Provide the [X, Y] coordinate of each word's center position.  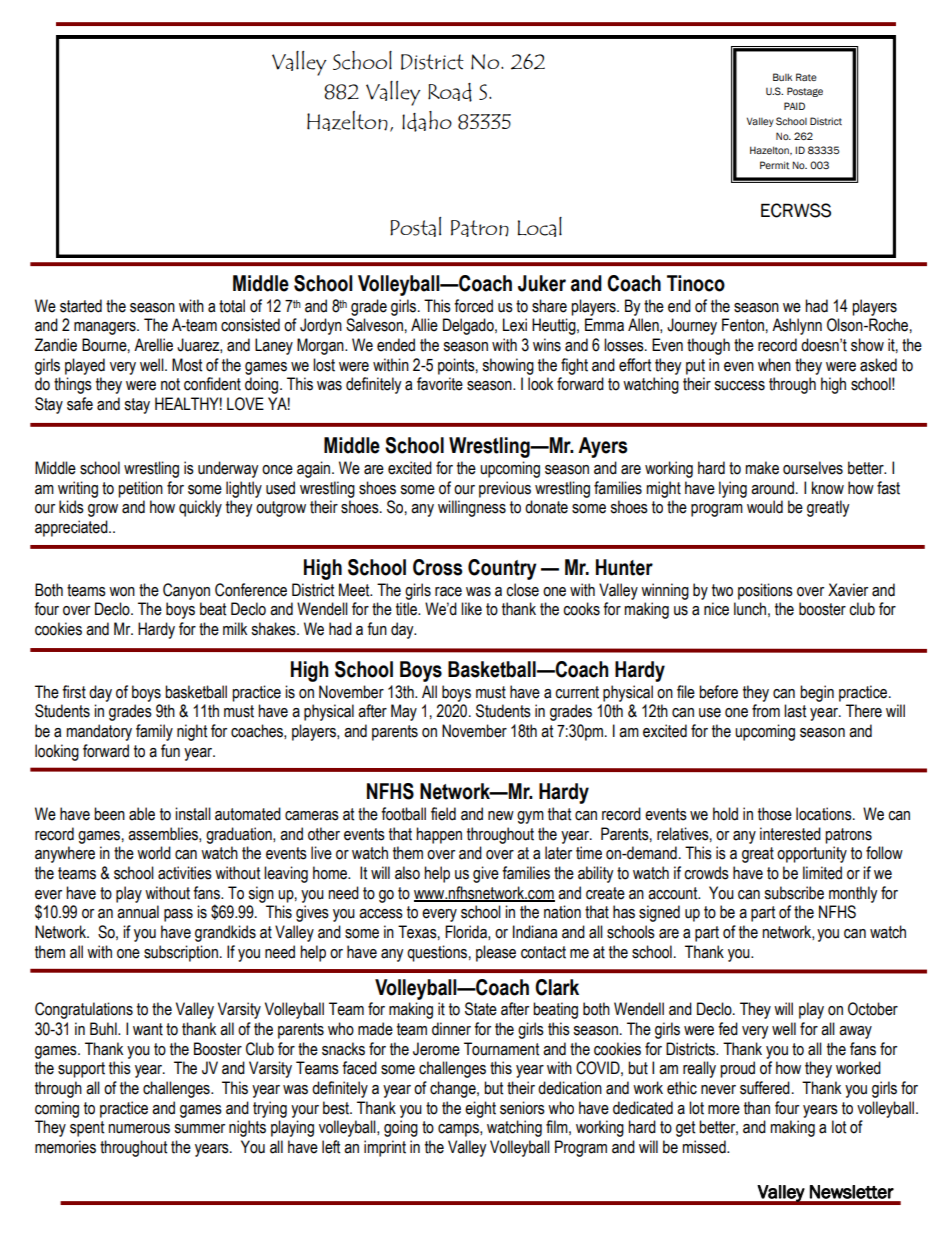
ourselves [813, 468]
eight [480, 1109]
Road [450, 92]
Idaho [427, 121]
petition [140, 489]
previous [505, 489]
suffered [765, 1088]
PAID [794, 106]
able [142, 814]
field [443, 814]
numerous [139, 1129]
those [775, 814]
